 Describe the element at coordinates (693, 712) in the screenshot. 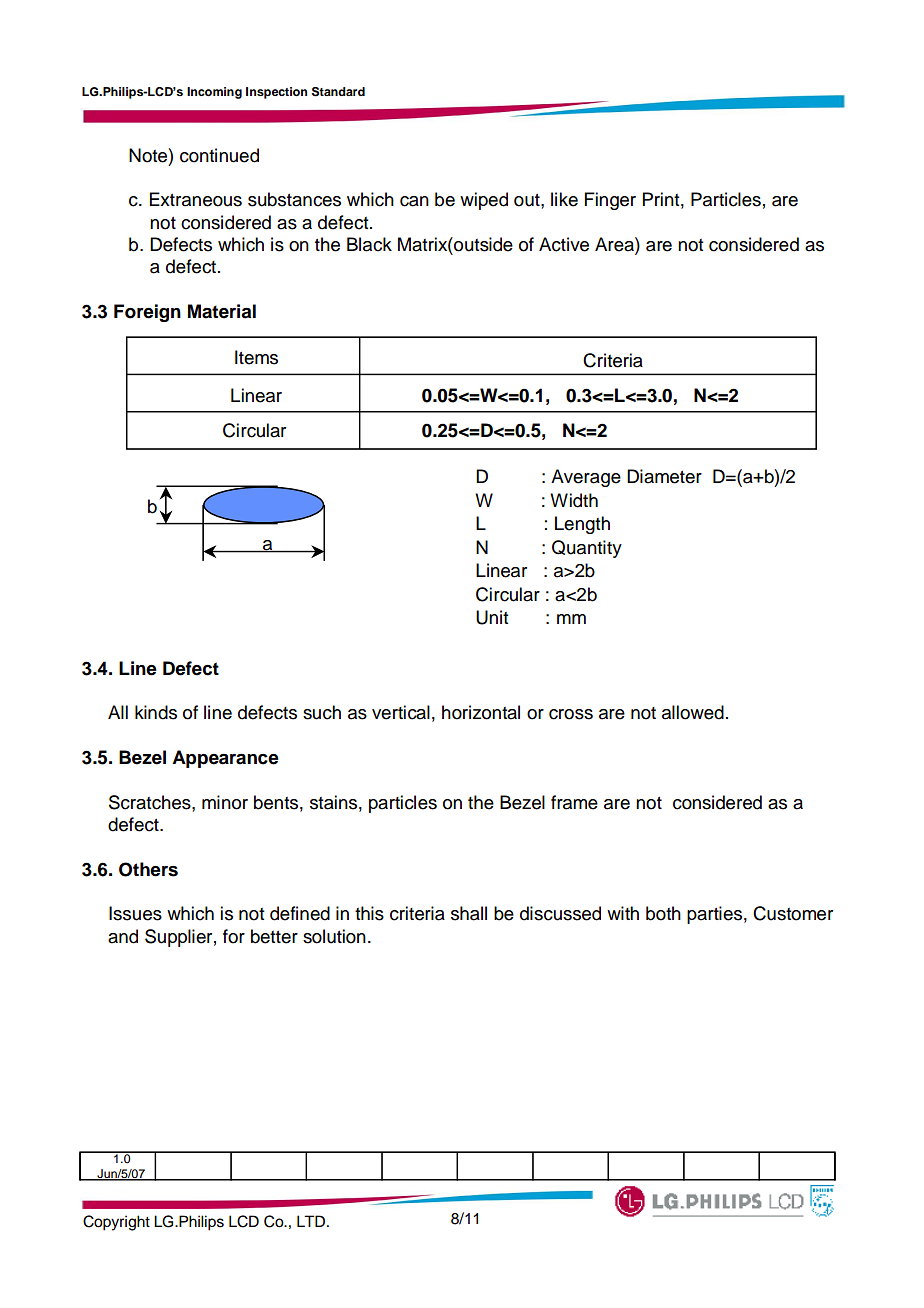

I see `allowed` at that location.
